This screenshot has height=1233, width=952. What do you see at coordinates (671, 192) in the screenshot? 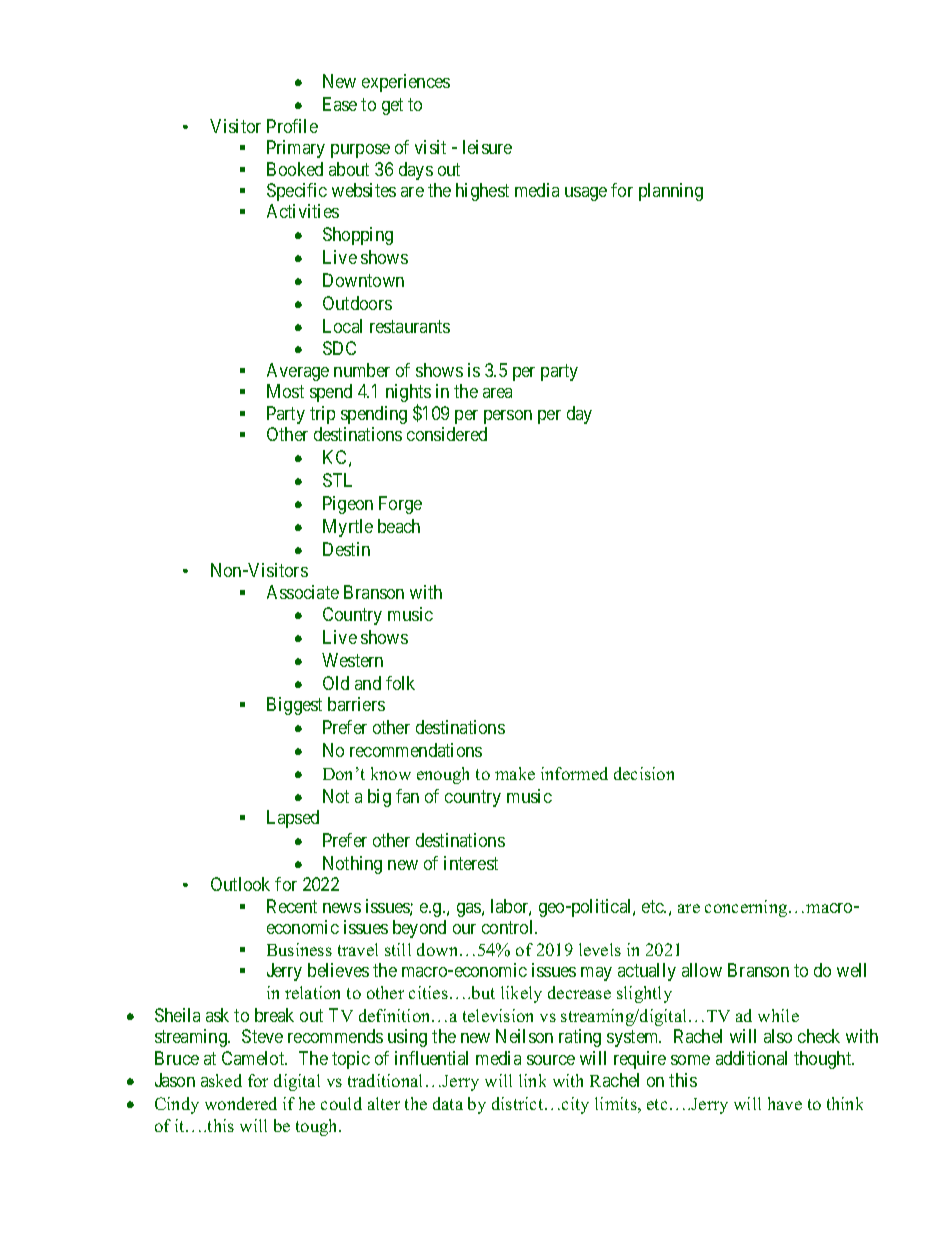
I see `planning` at bounding box center [671, 192].
